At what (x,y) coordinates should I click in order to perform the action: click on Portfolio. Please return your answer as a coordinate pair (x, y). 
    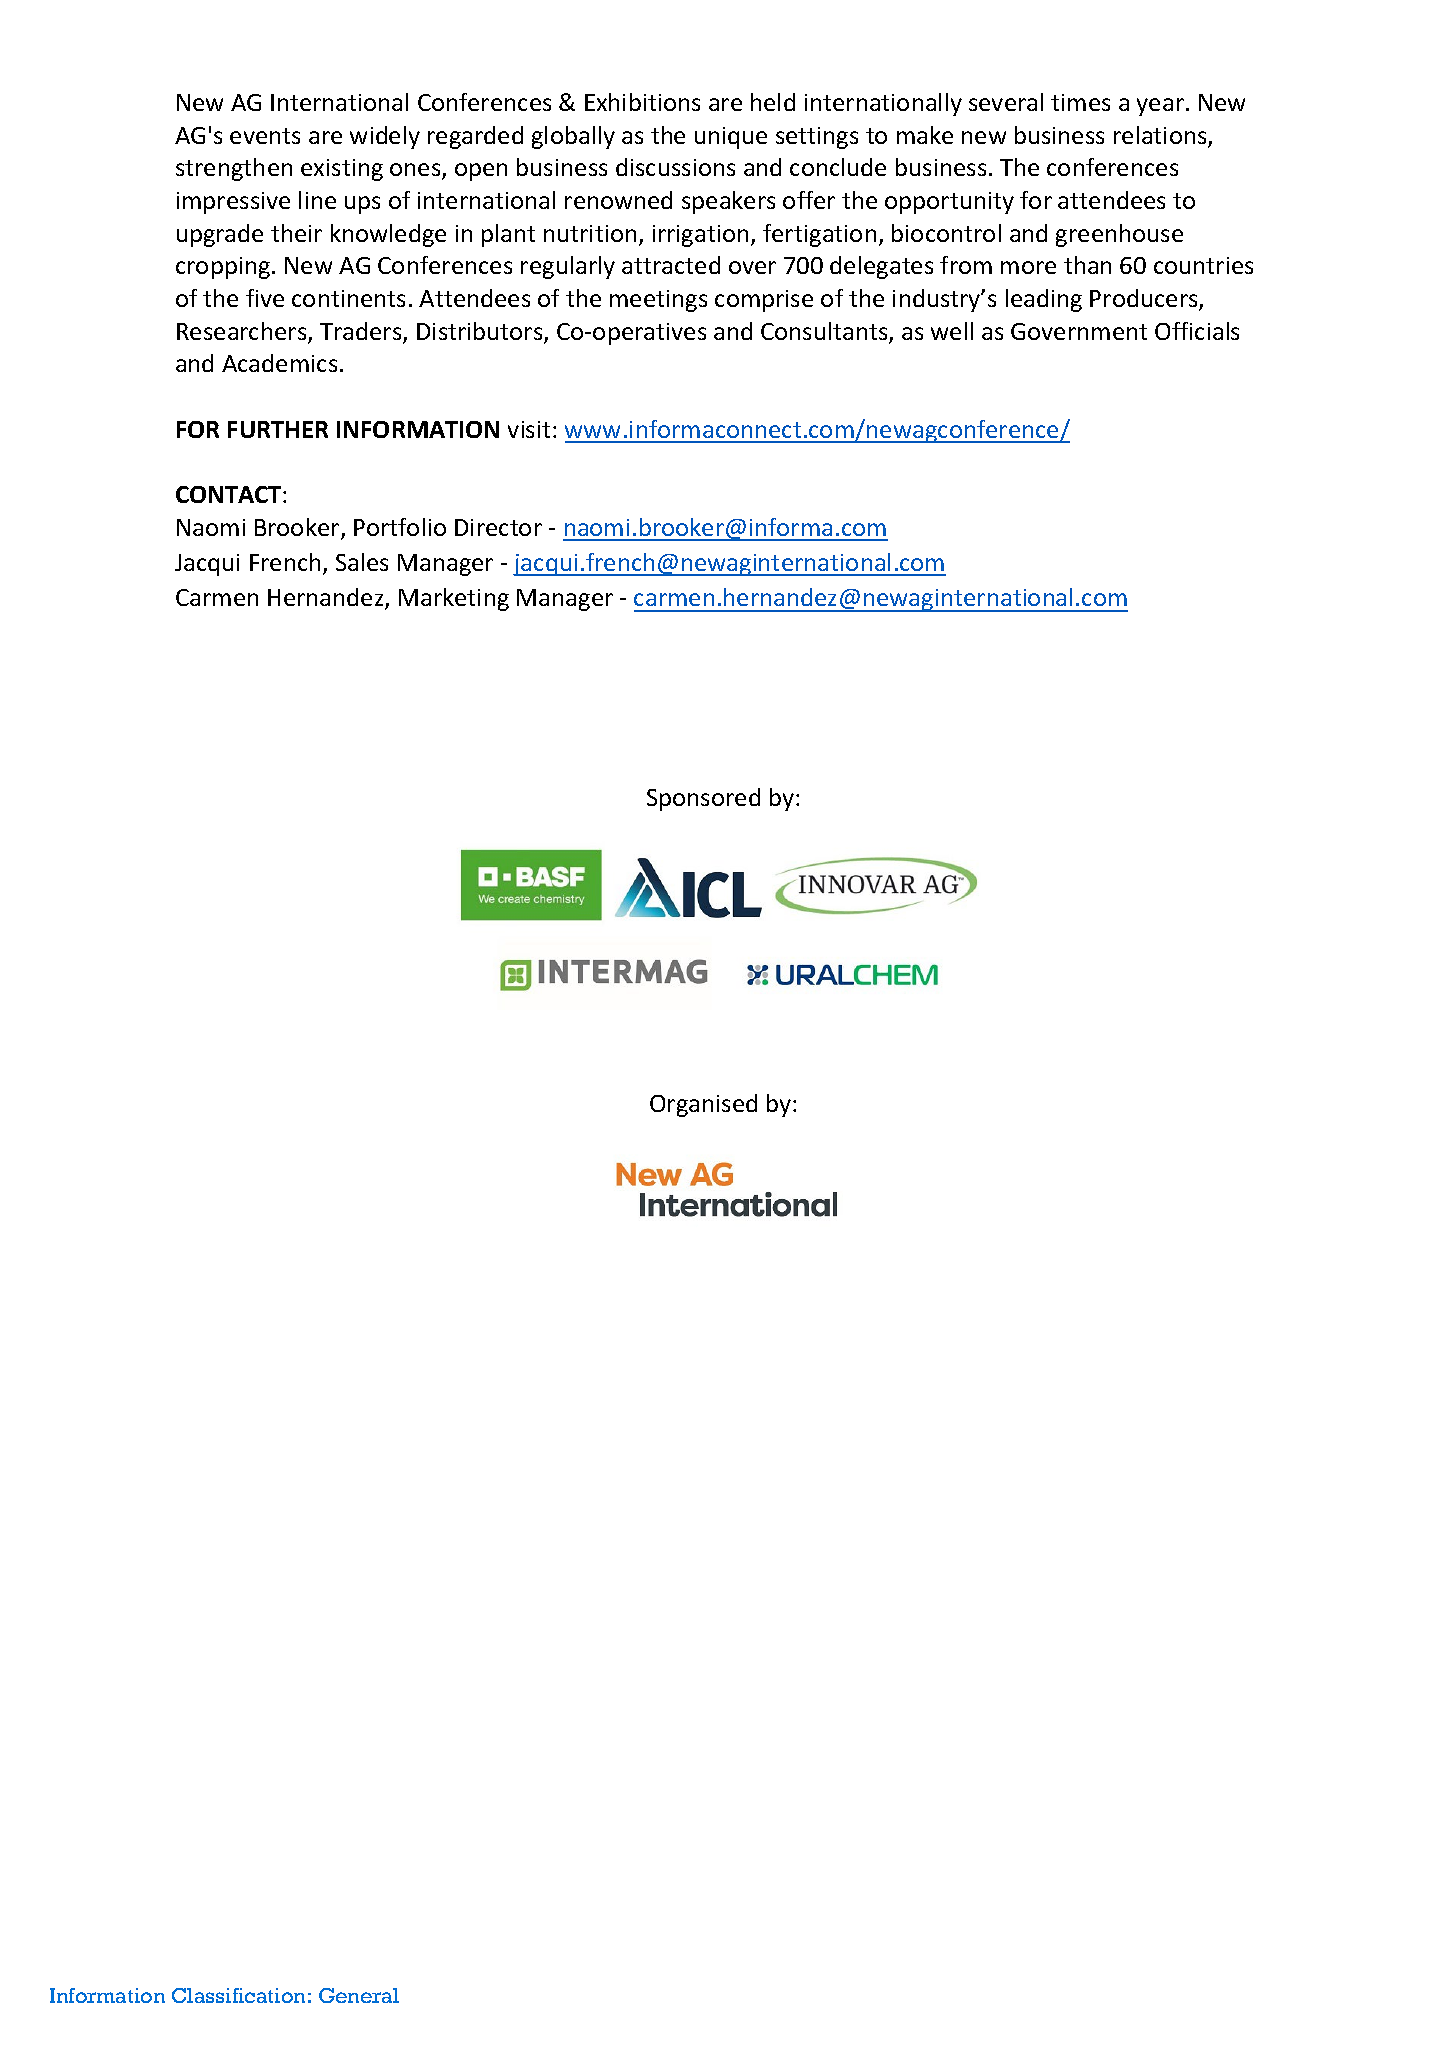
    Looking at the image, I should click on (400, 527).
